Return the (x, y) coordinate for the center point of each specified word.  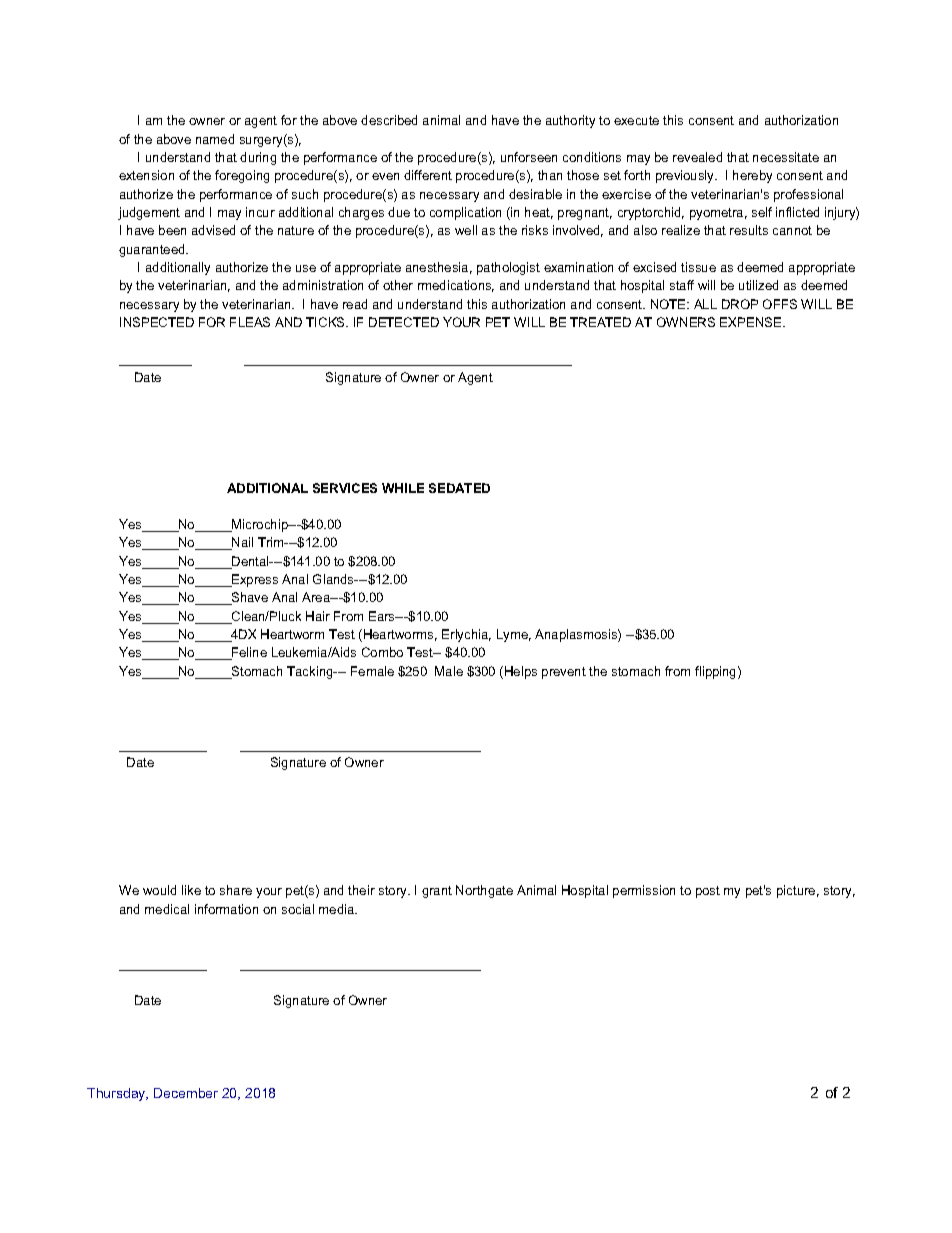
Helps (521, 672)
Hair (318, 616)
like (191, 890)
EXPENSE (752, 322)
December (186, 1093)
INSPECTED (157, 322)
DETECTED (404, 322)
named (215, 139)
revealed (697, 157)
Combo (382, 652)
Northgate (484, 891)
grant (437, 892)
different (428, 175)
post (708, 892)
